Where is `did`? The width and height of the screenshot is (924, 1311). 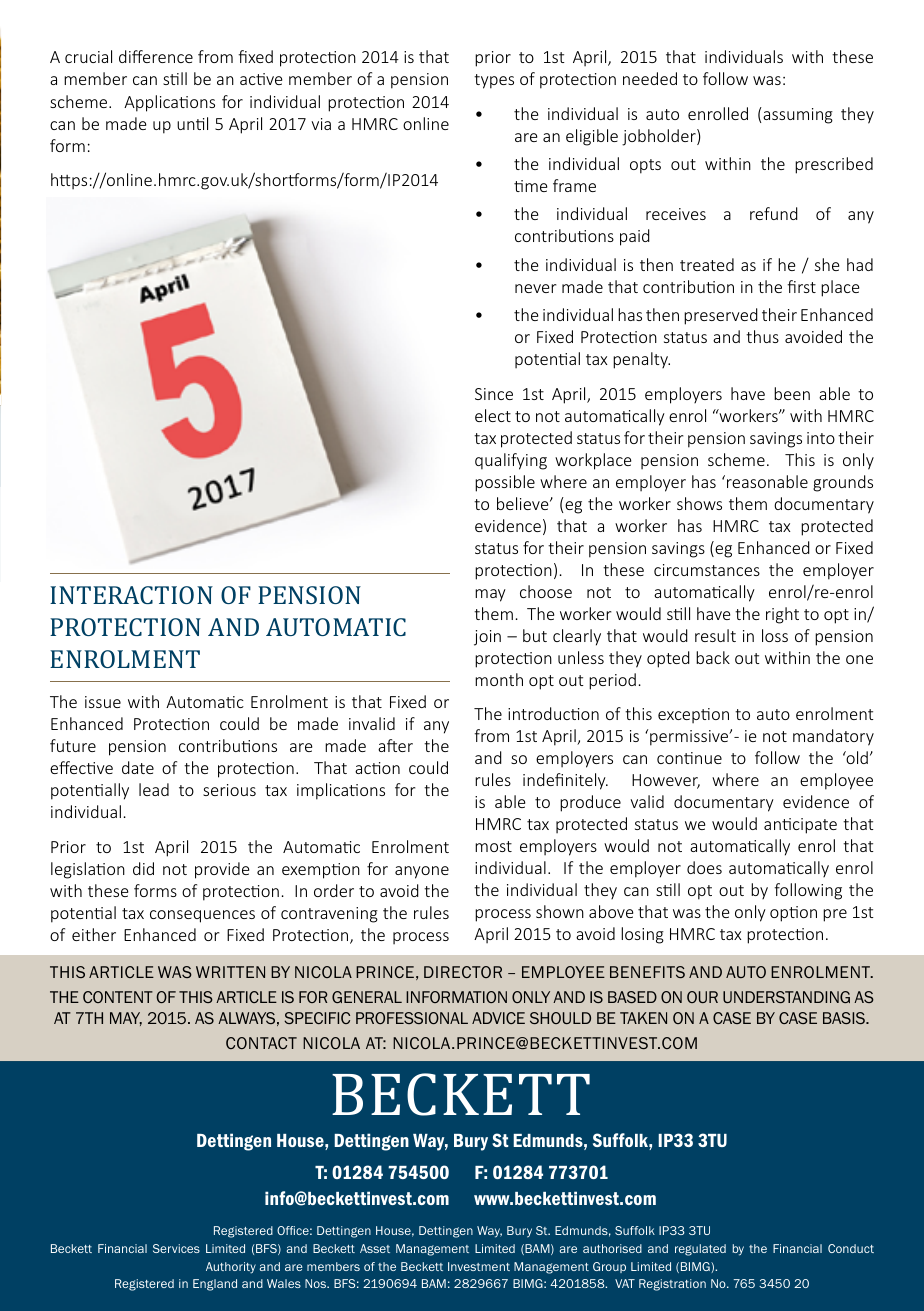 did is located at coordinates (143, 868).
